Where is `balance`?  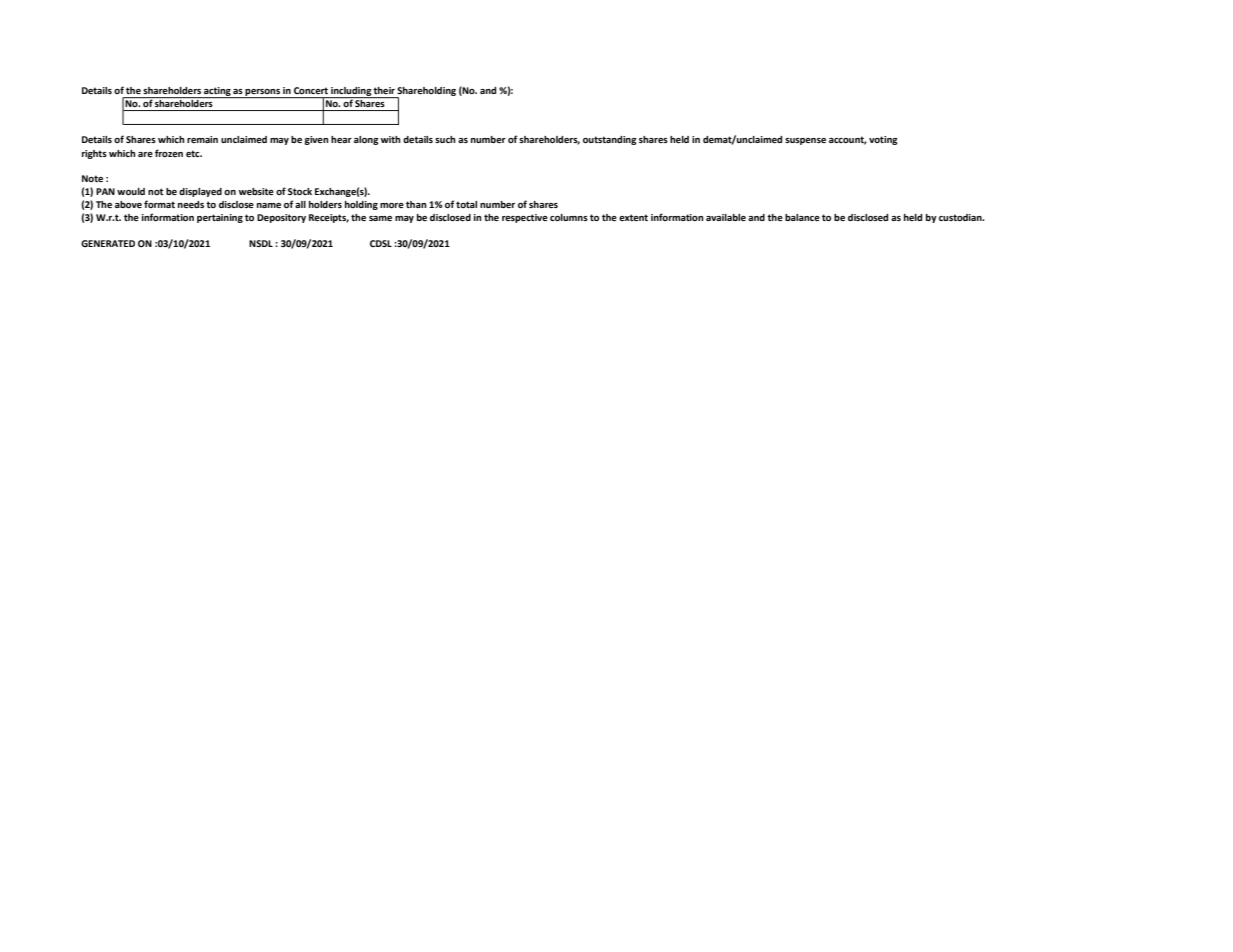
balance is located at coordinates (802, 217).
